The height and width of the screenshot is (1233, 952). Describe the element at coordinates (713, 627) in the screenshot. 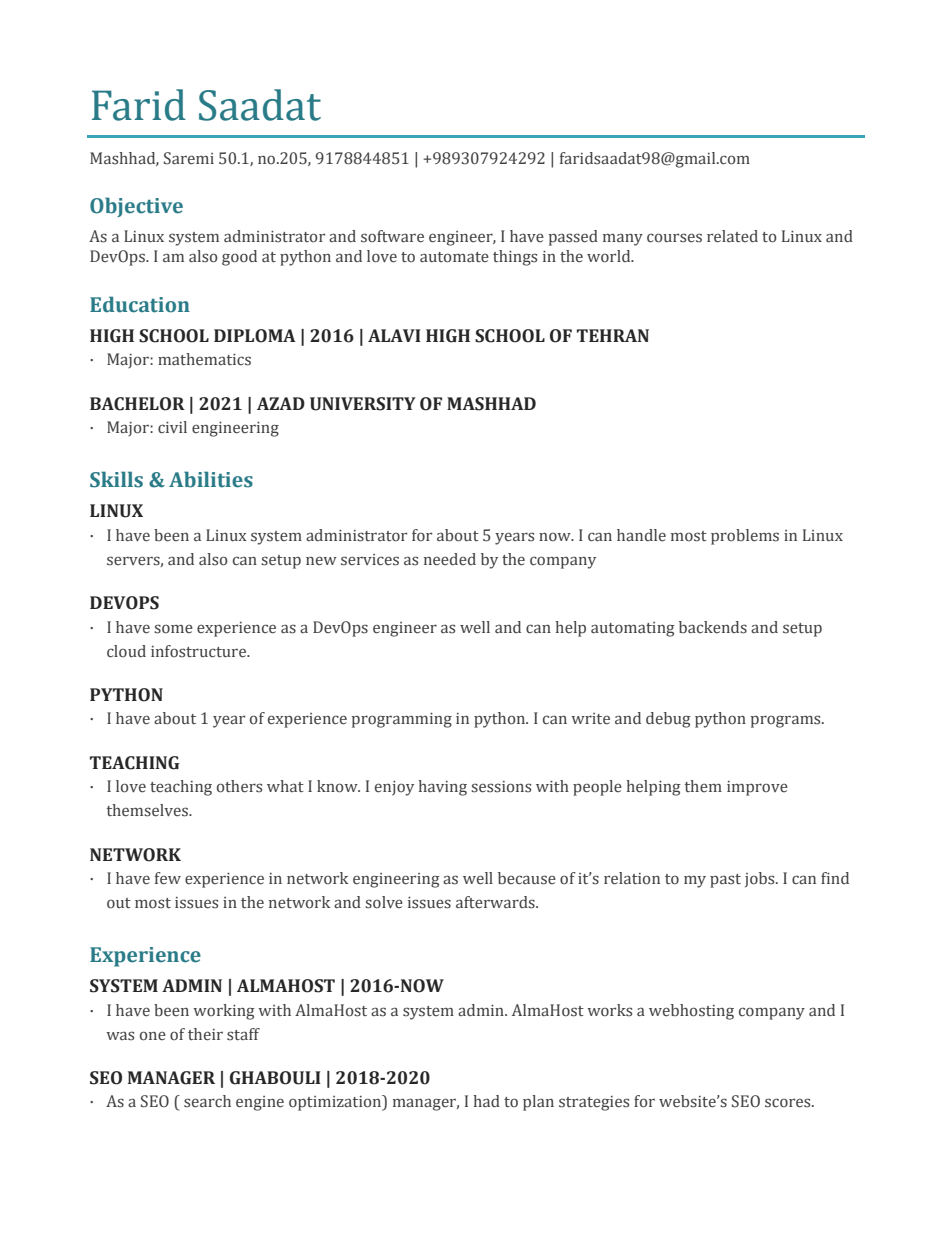

I see `backends` at that location.
